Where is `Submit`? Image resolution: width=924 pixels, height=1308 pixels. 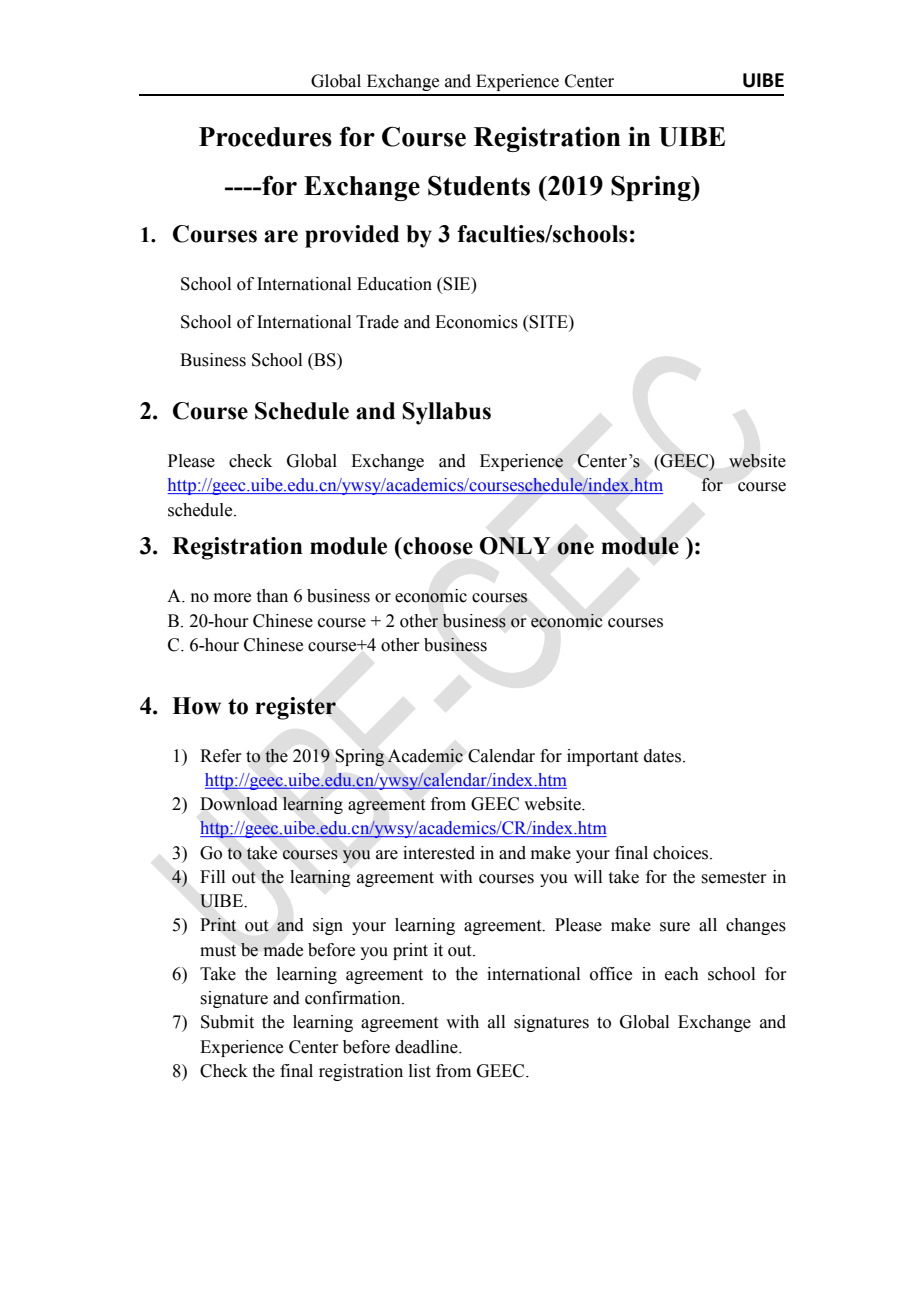 Submit is located at coordinates (227, 1022).
